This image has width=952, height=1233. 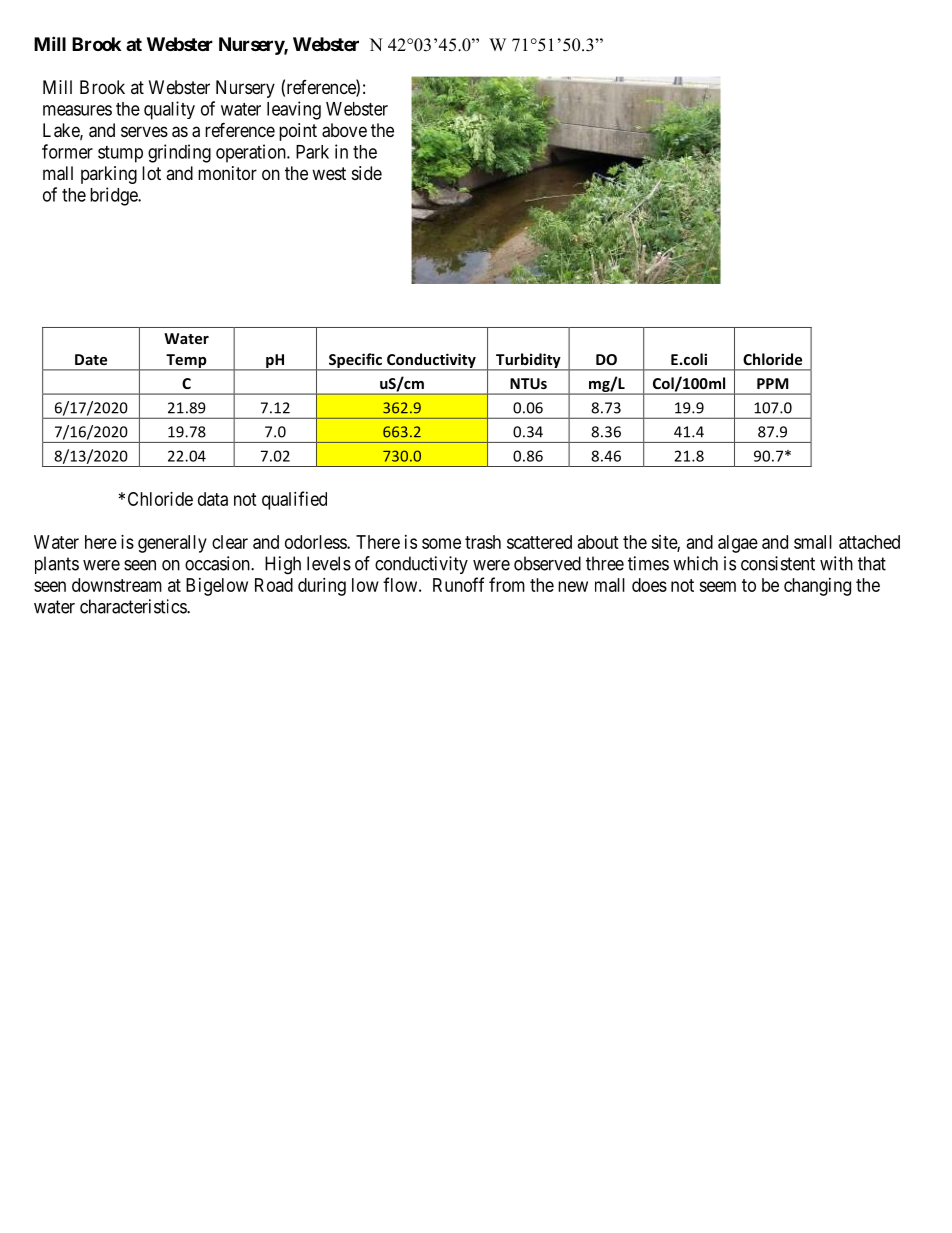 What do you see at coordinates (367, 173) in the image?
I see `side` at bounding box center [367, 173].
